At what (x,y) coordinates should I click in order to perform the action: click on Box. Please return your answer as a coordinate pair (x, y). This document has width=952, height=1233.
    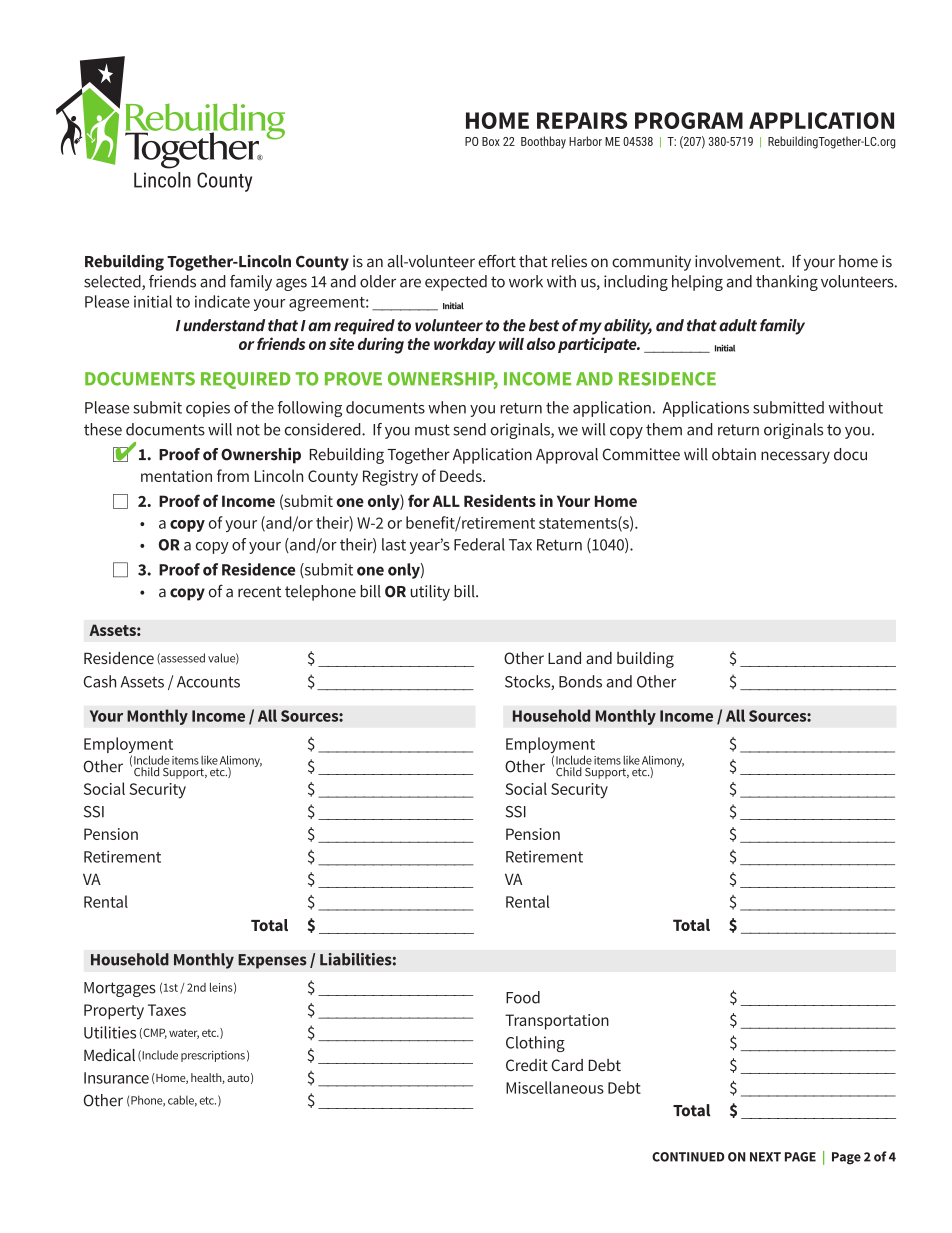
    Looking at the image, I should click on (491, 141).
